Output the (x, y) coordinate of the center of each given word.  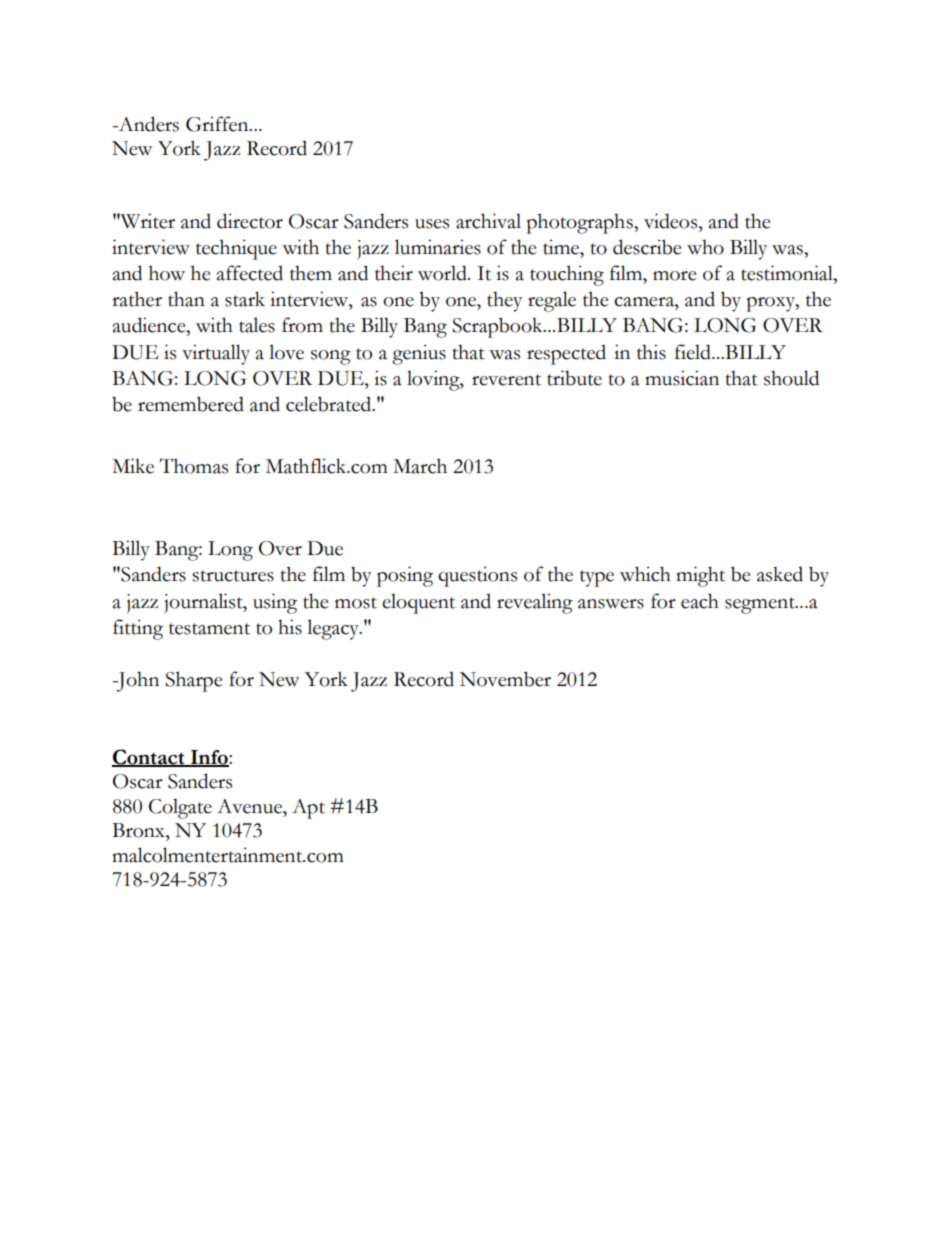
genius (419, 354)
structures (233, 576)
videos (672, 221)
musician (682, 378)
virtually (216, 354)
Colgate (180, 808)
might (700, 576)
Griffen (218, 124)
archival (488, 221)
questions (477, 576)
